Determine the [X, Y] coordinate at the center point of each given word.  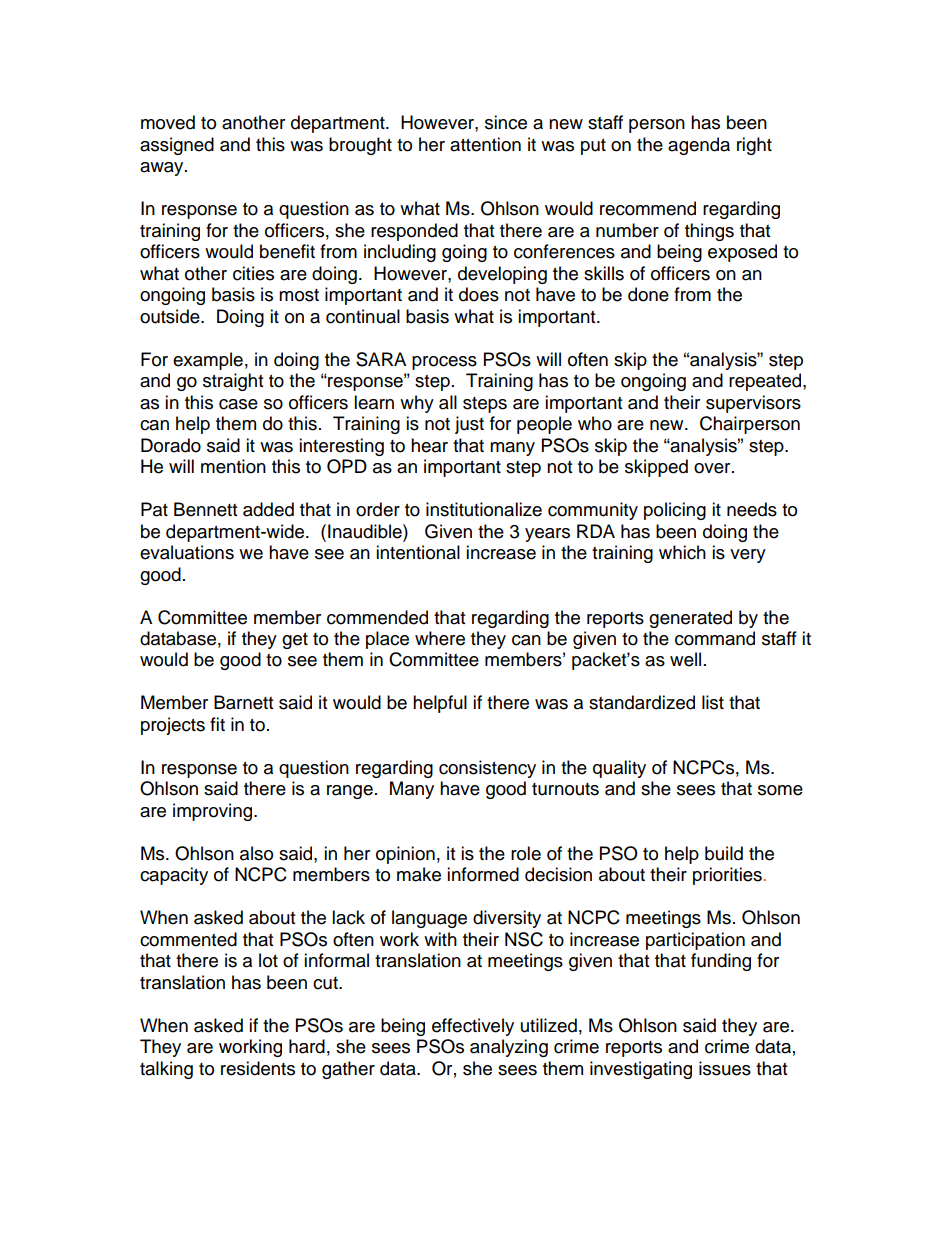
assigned [177, 146]
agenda [699, 146]
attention [485, 144]
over [713, 468]
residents [258, 1068]
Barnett [243, 702]
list [713, 702]
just [469, 425]
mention [233, 466]
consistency [487, 769]
